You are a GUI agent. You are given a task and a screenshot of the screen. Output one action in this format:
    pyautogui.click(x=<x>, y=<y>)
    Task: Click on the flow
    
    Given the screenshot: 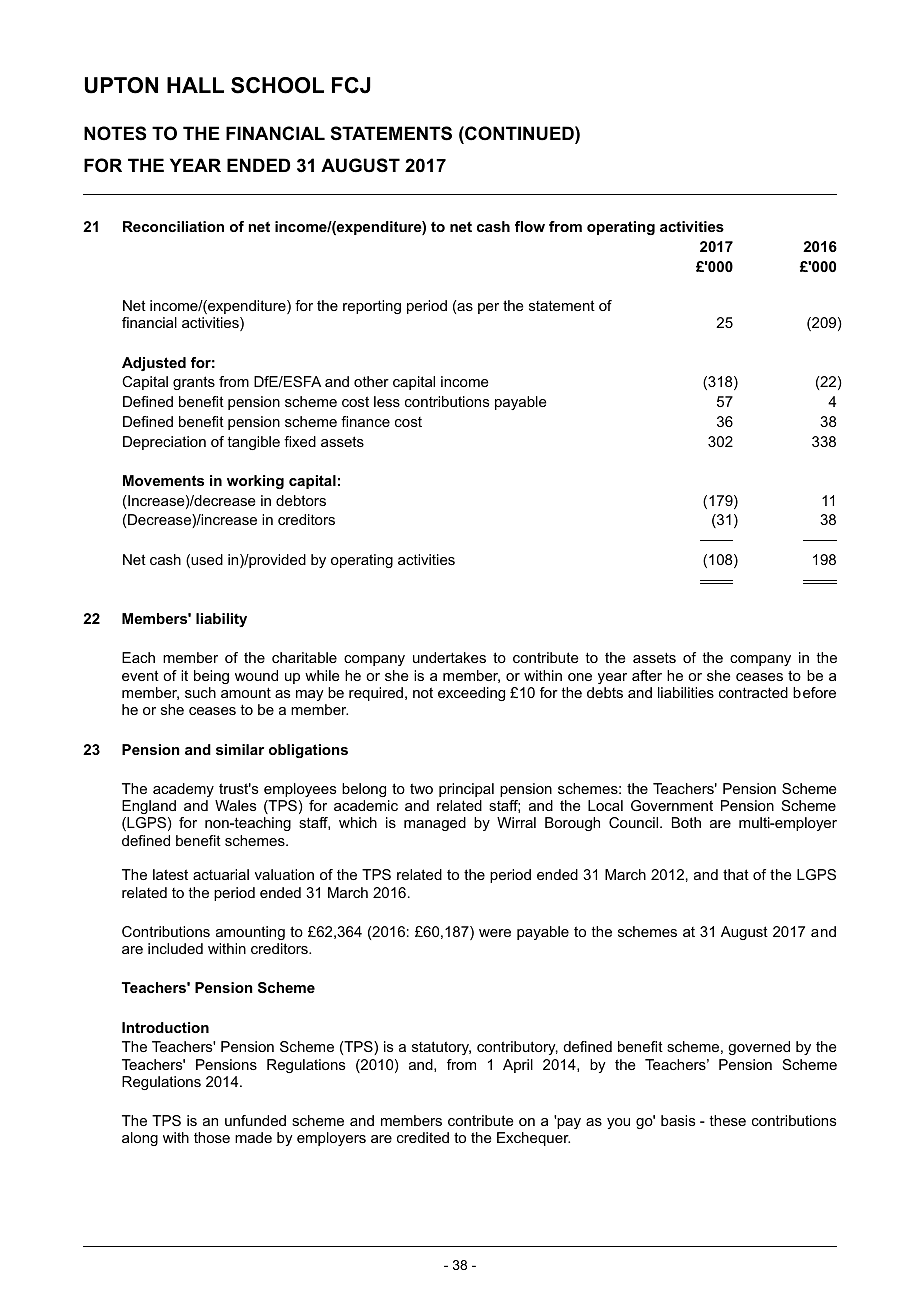 What is the action you would take?
    pyautogui.click(x=530, y=226)
